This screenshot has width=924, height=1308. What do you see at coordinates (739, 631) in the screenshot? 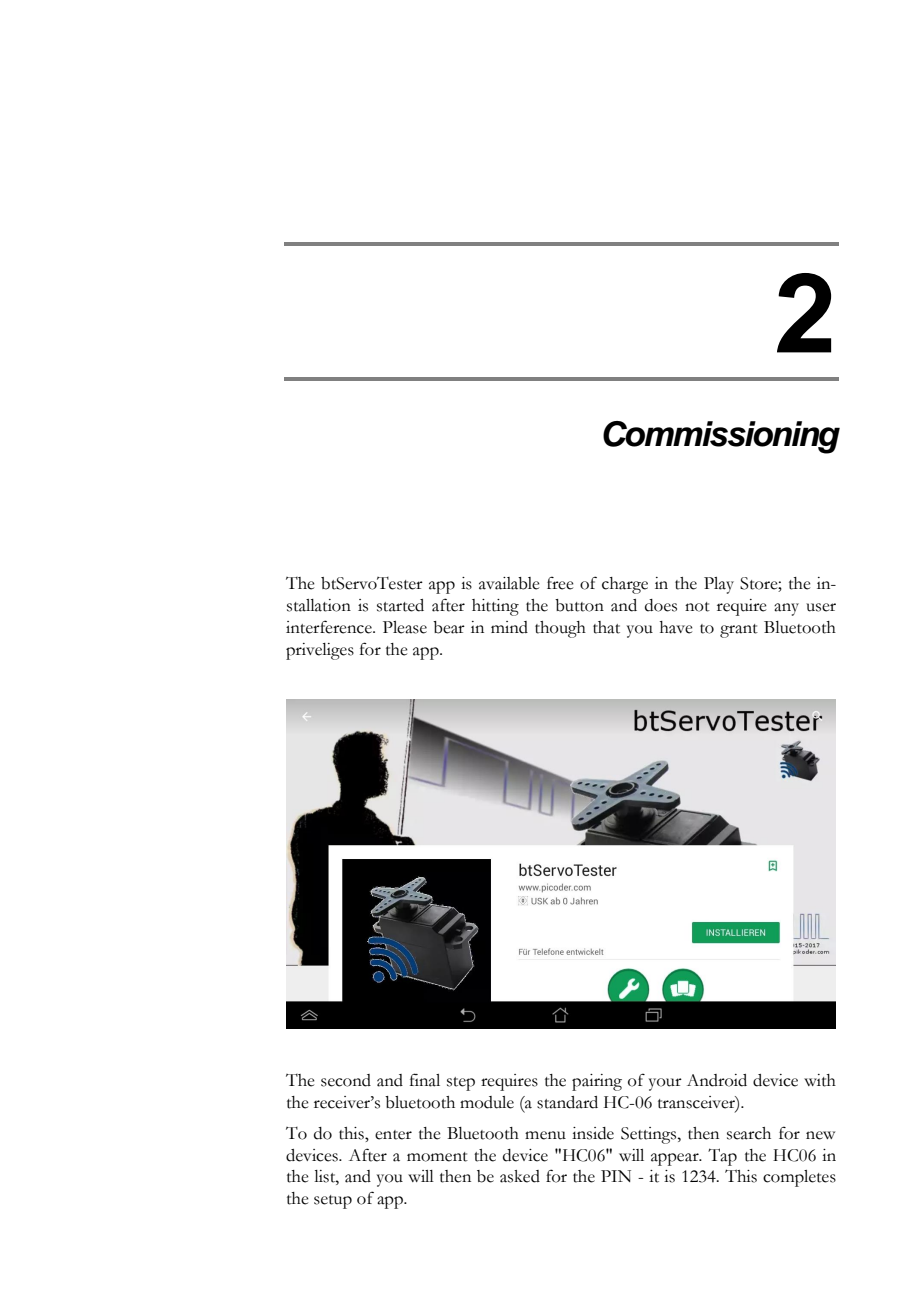
I see `grant` at bounding box center [739, 631].
